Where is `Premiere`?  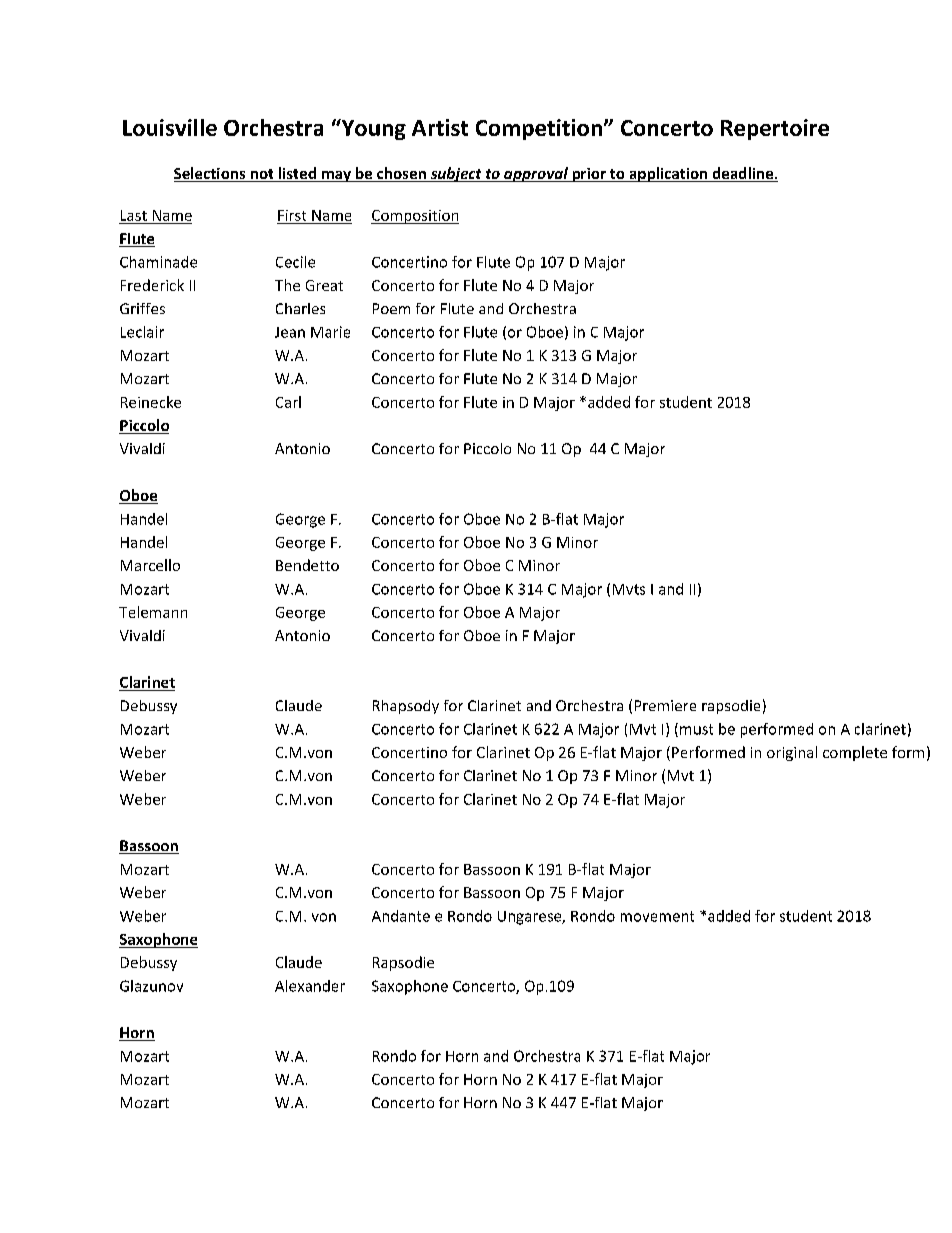
Premiere is located at coordinates (665, 705).
